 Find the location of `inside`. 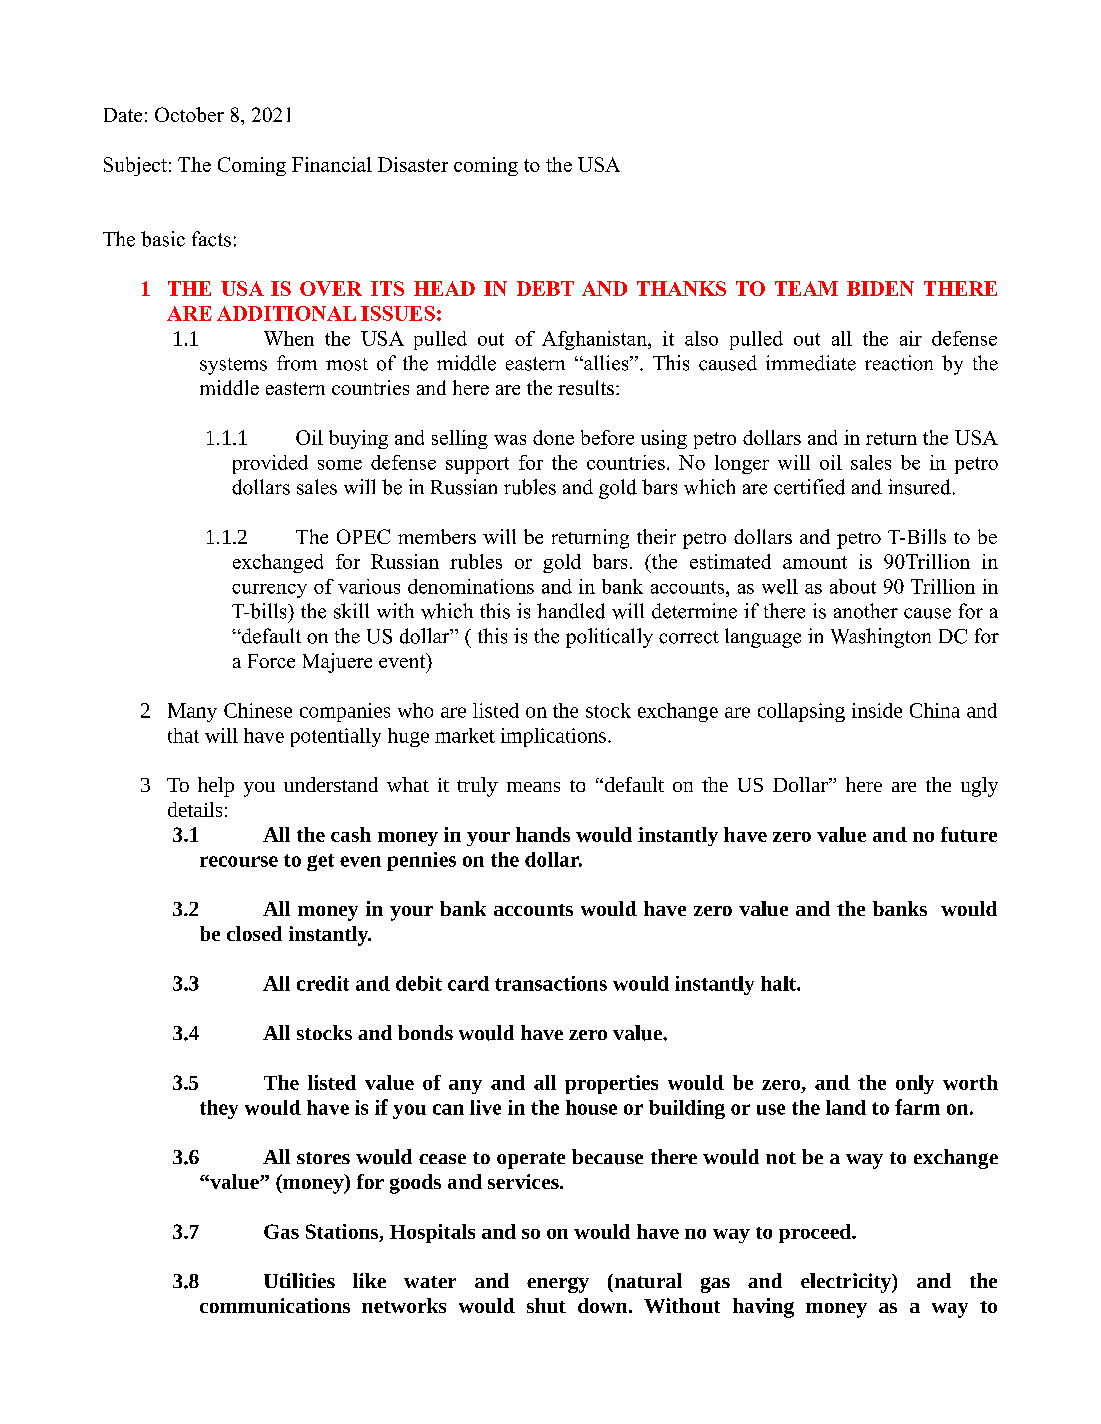

inside is located at coordinates (877, 710).
